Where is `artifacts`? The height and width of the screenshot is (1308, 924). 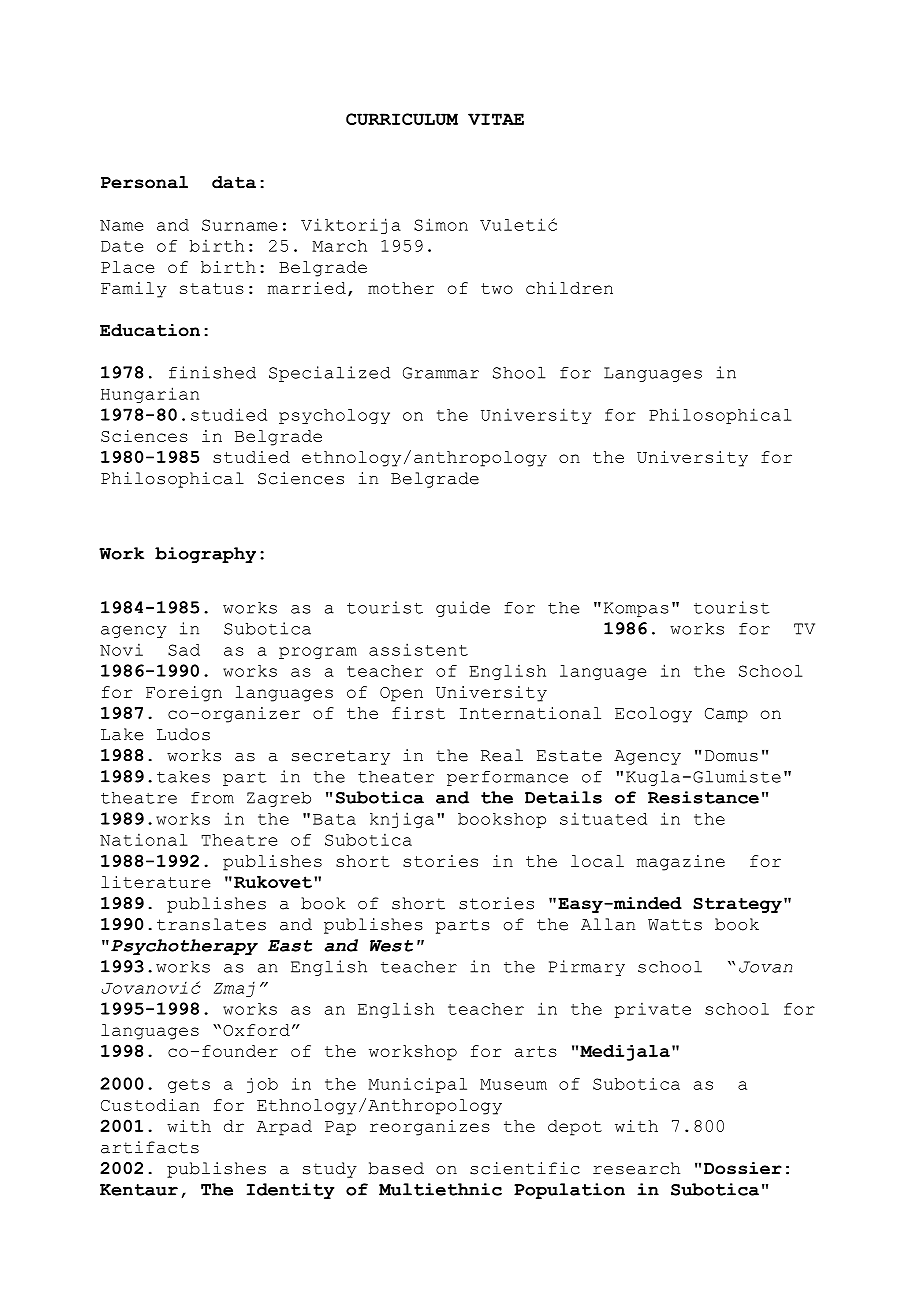
artifacts is located at coordinates (150, 1147).
